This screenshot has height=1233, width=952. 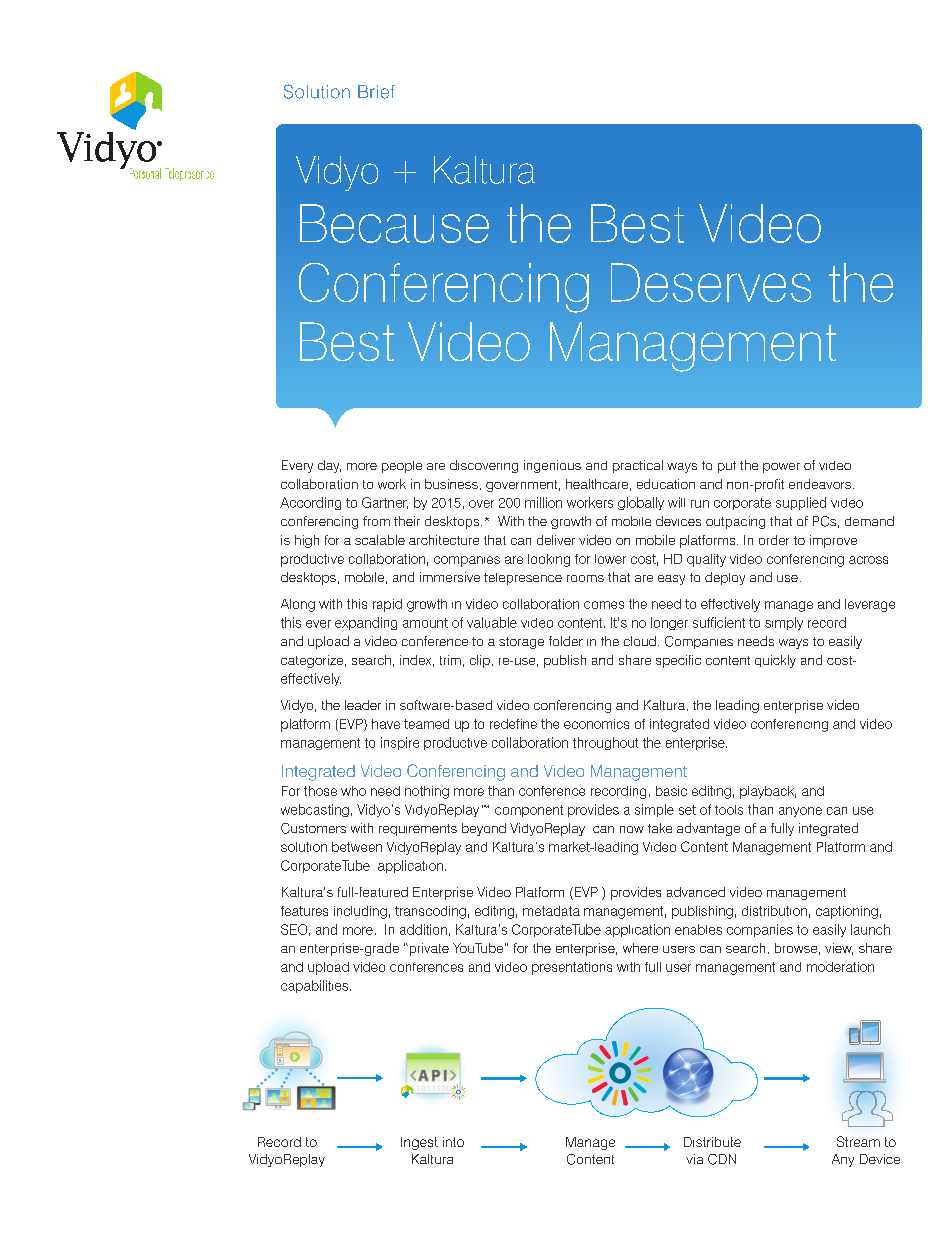 What do you see at coordinates (366, 623) in the screenshot?
I see `expanding` at bounding box center [366, 623].
